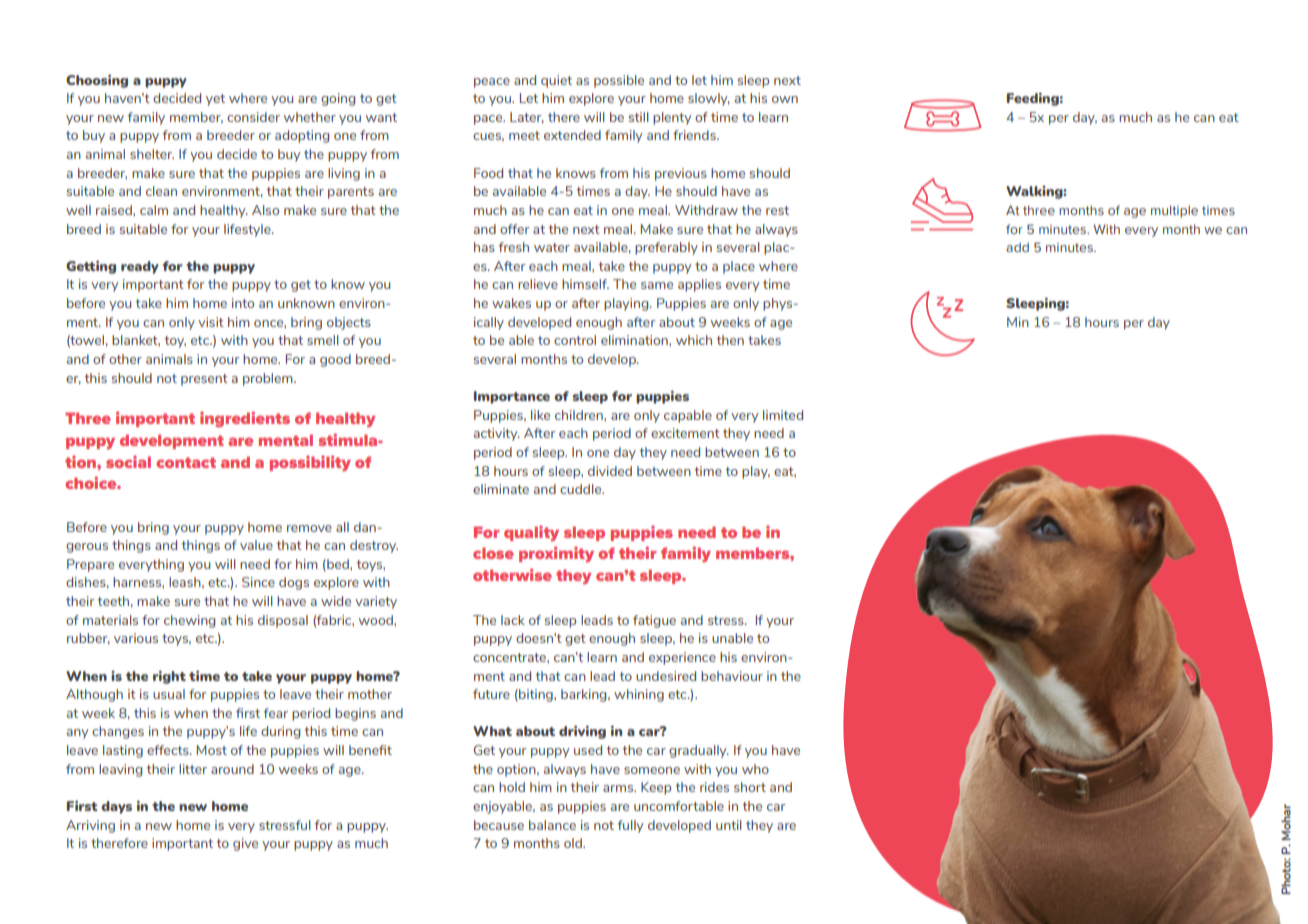 This document has width=1308, height=924. I want to click on behaviour, so click(732, 676).
